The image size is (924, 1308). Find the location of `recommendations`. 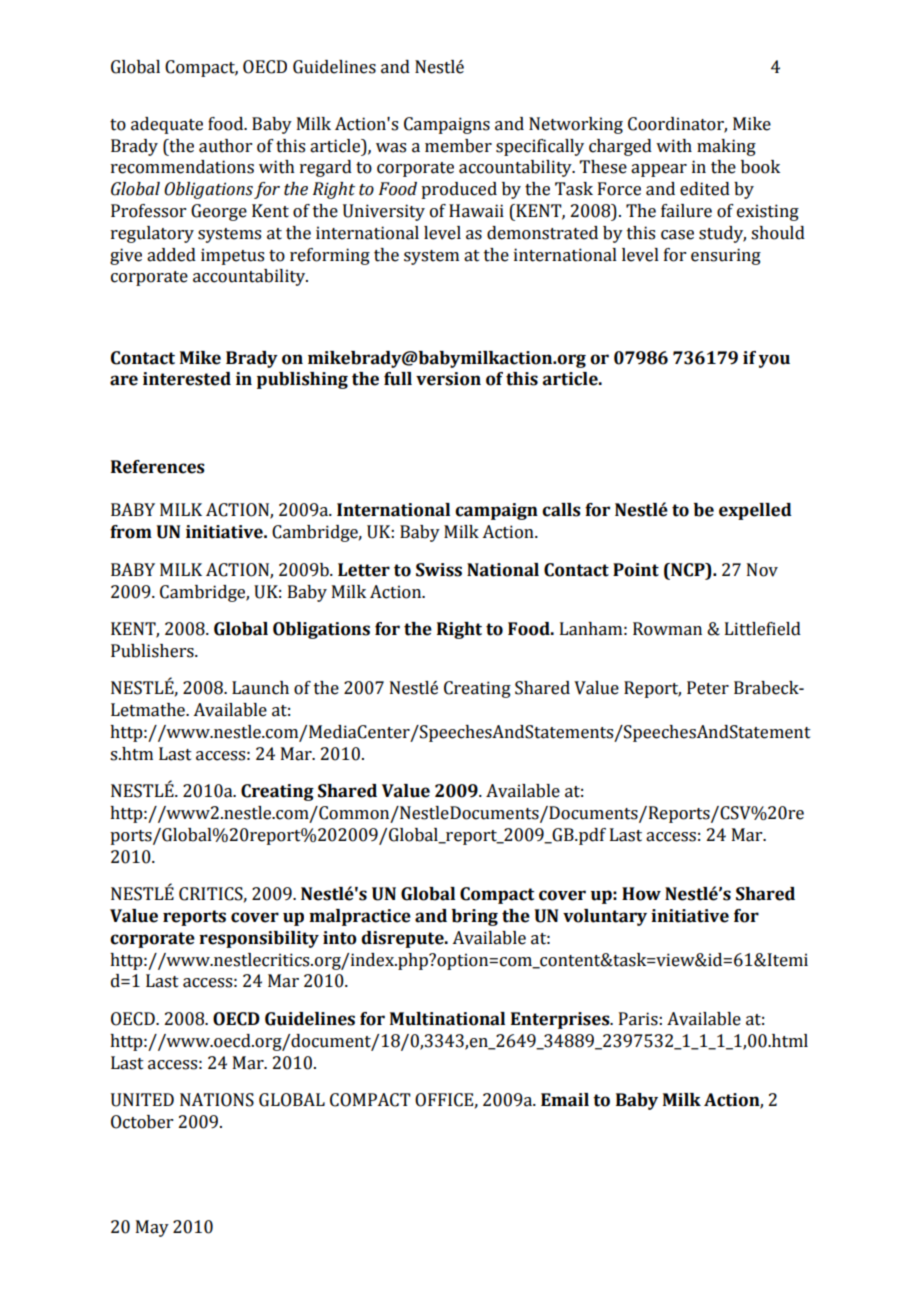

recommendations is located at coordinates (182, 167).
